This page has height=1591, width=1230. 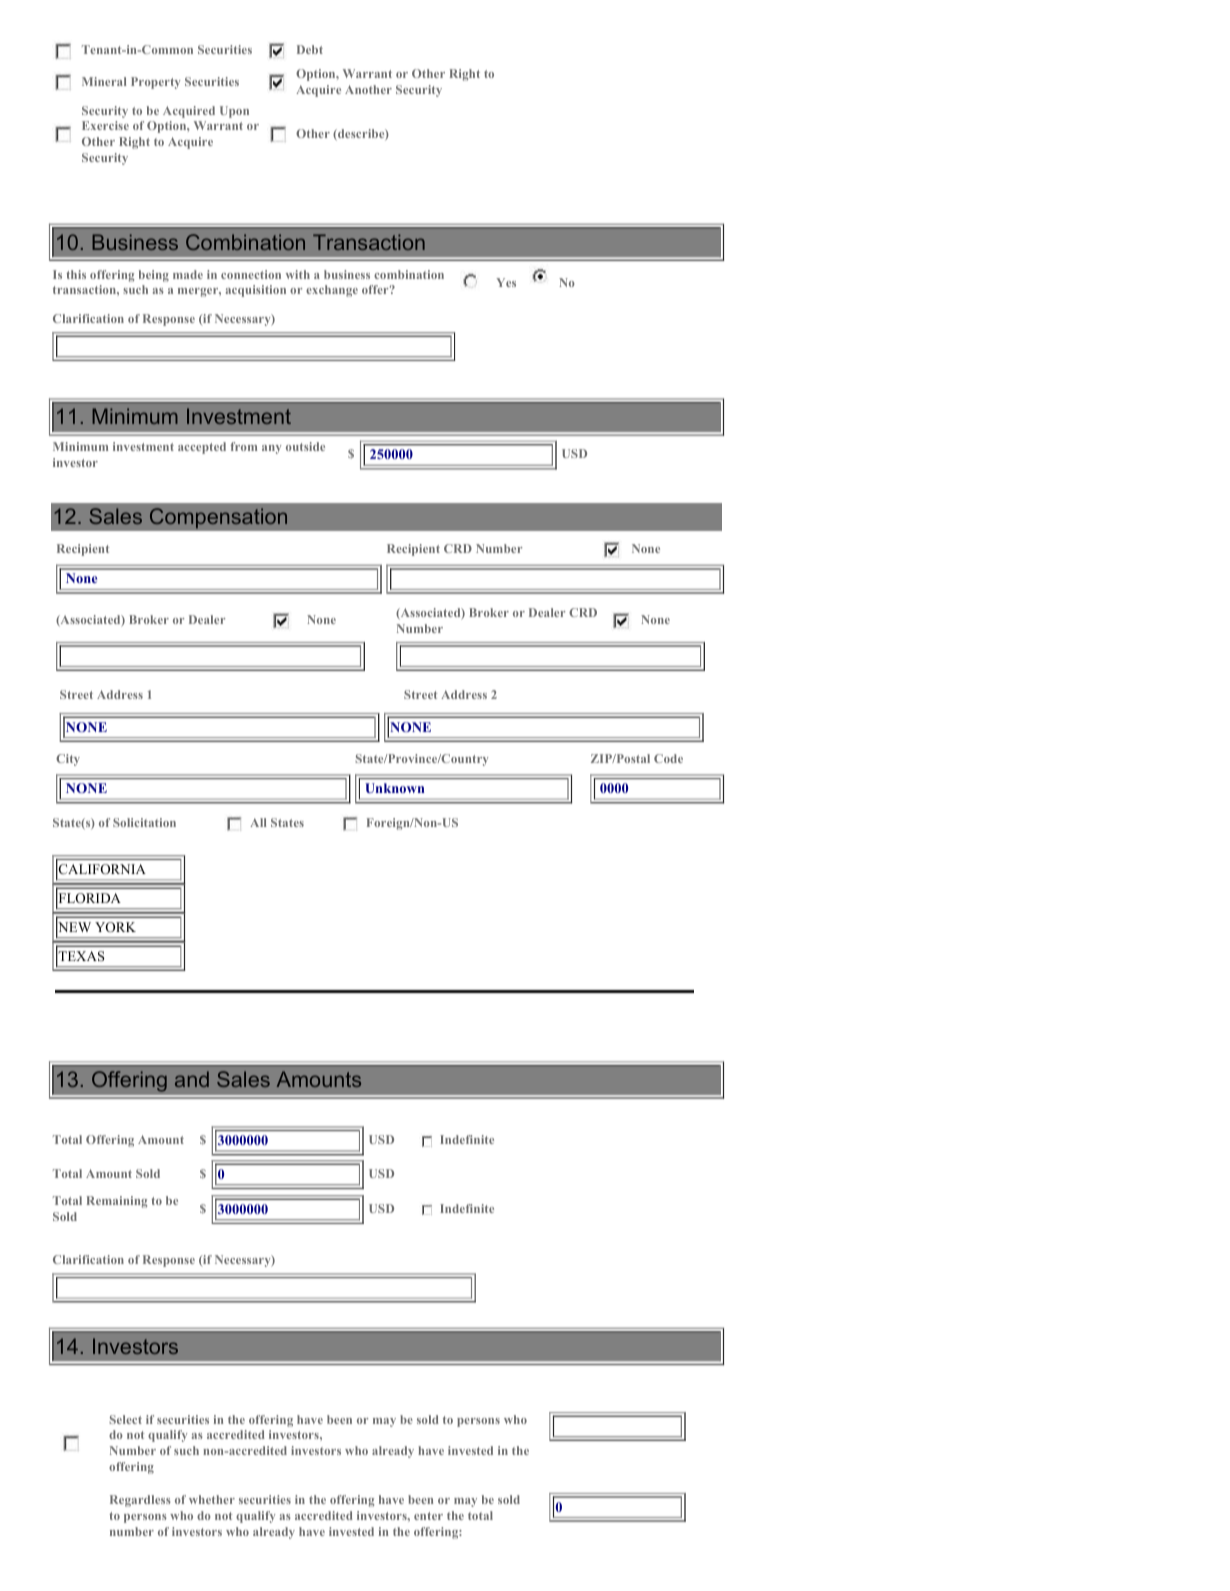 What do you see at coordinates (310, 49) in the page?
I see `Debt` at bounding box center [310, 49].
